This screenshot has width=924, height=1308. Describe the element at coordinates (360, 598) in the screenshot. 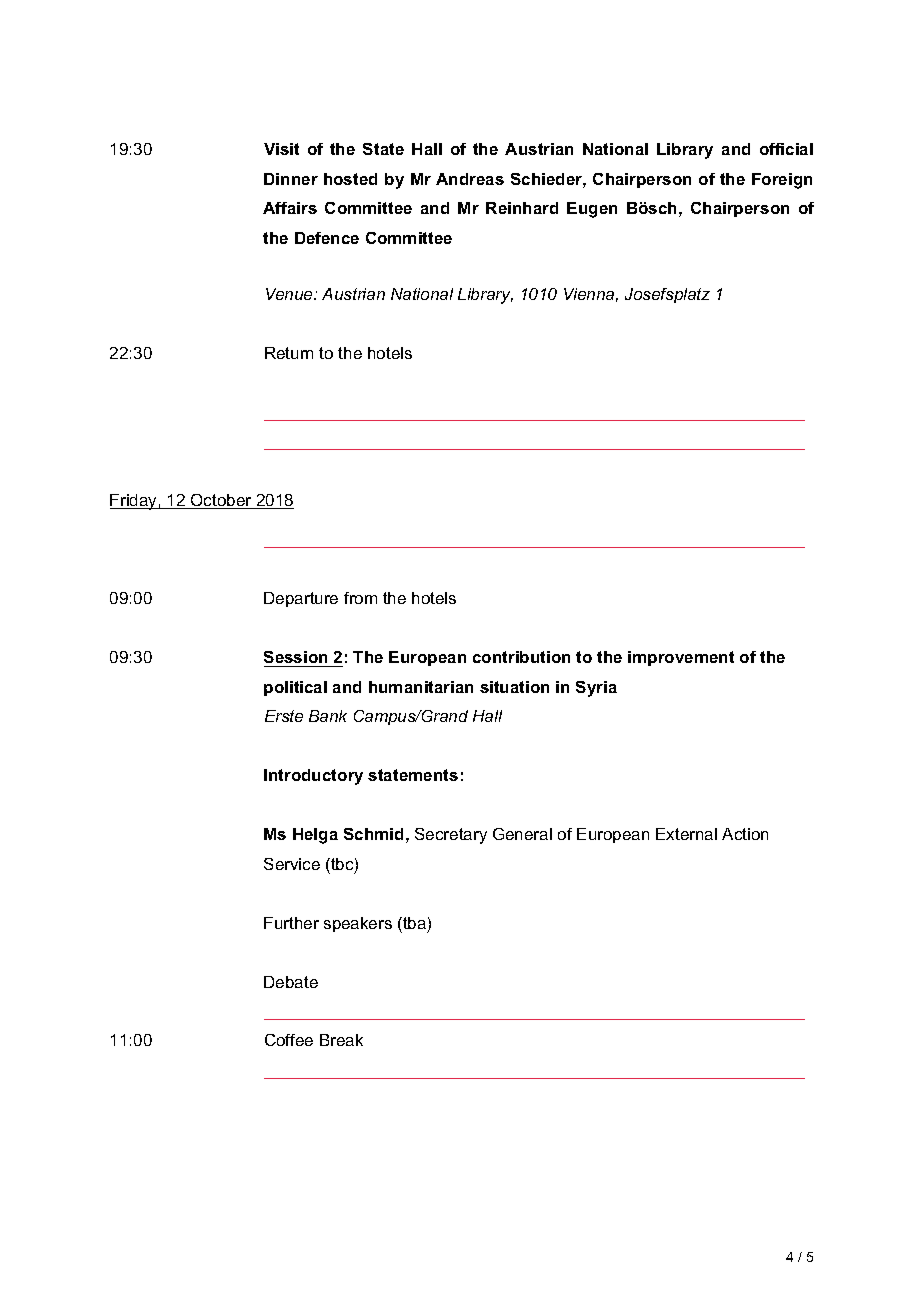

I see `from` at that location.
